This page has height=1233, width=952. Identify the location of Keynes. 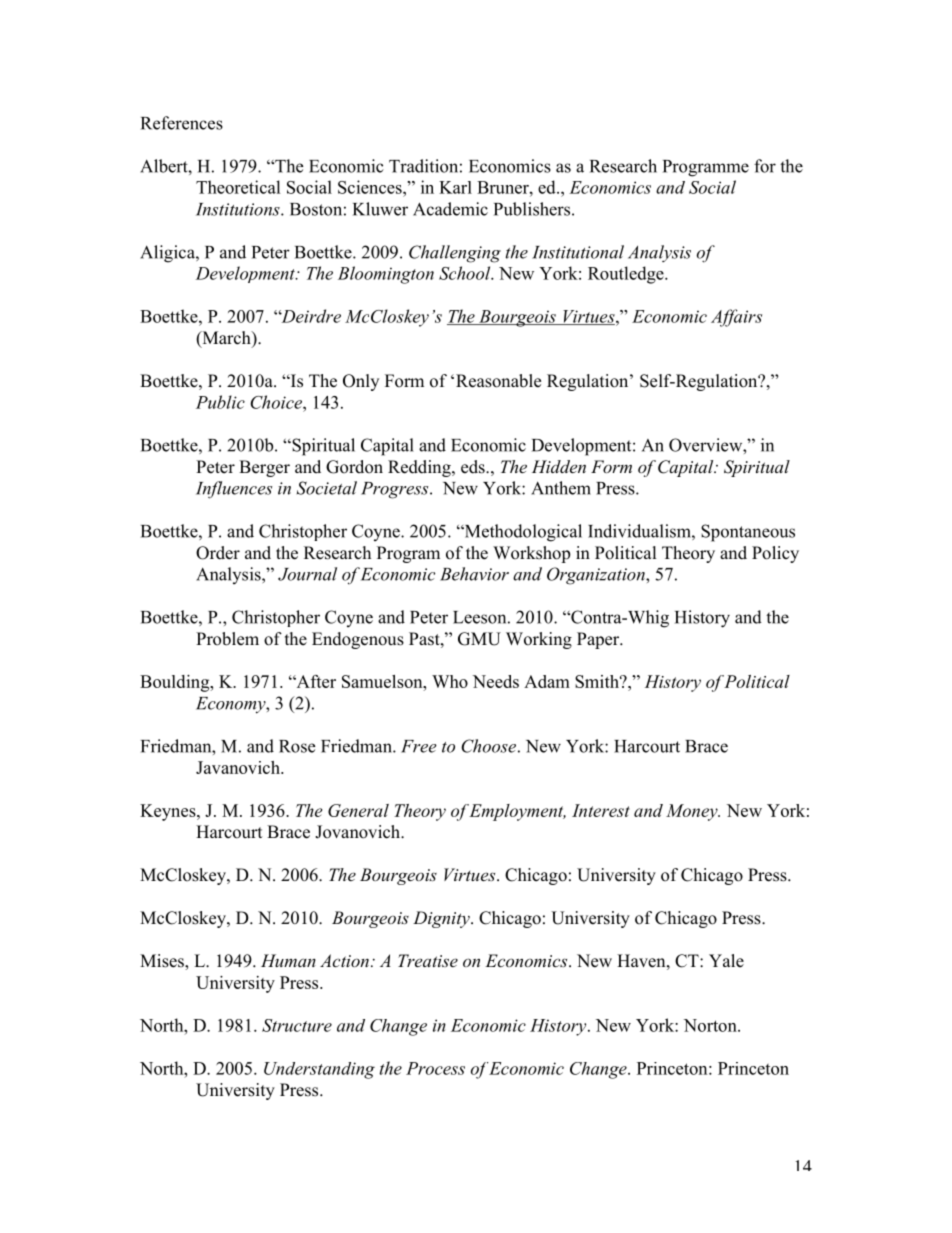
(169, 812).
